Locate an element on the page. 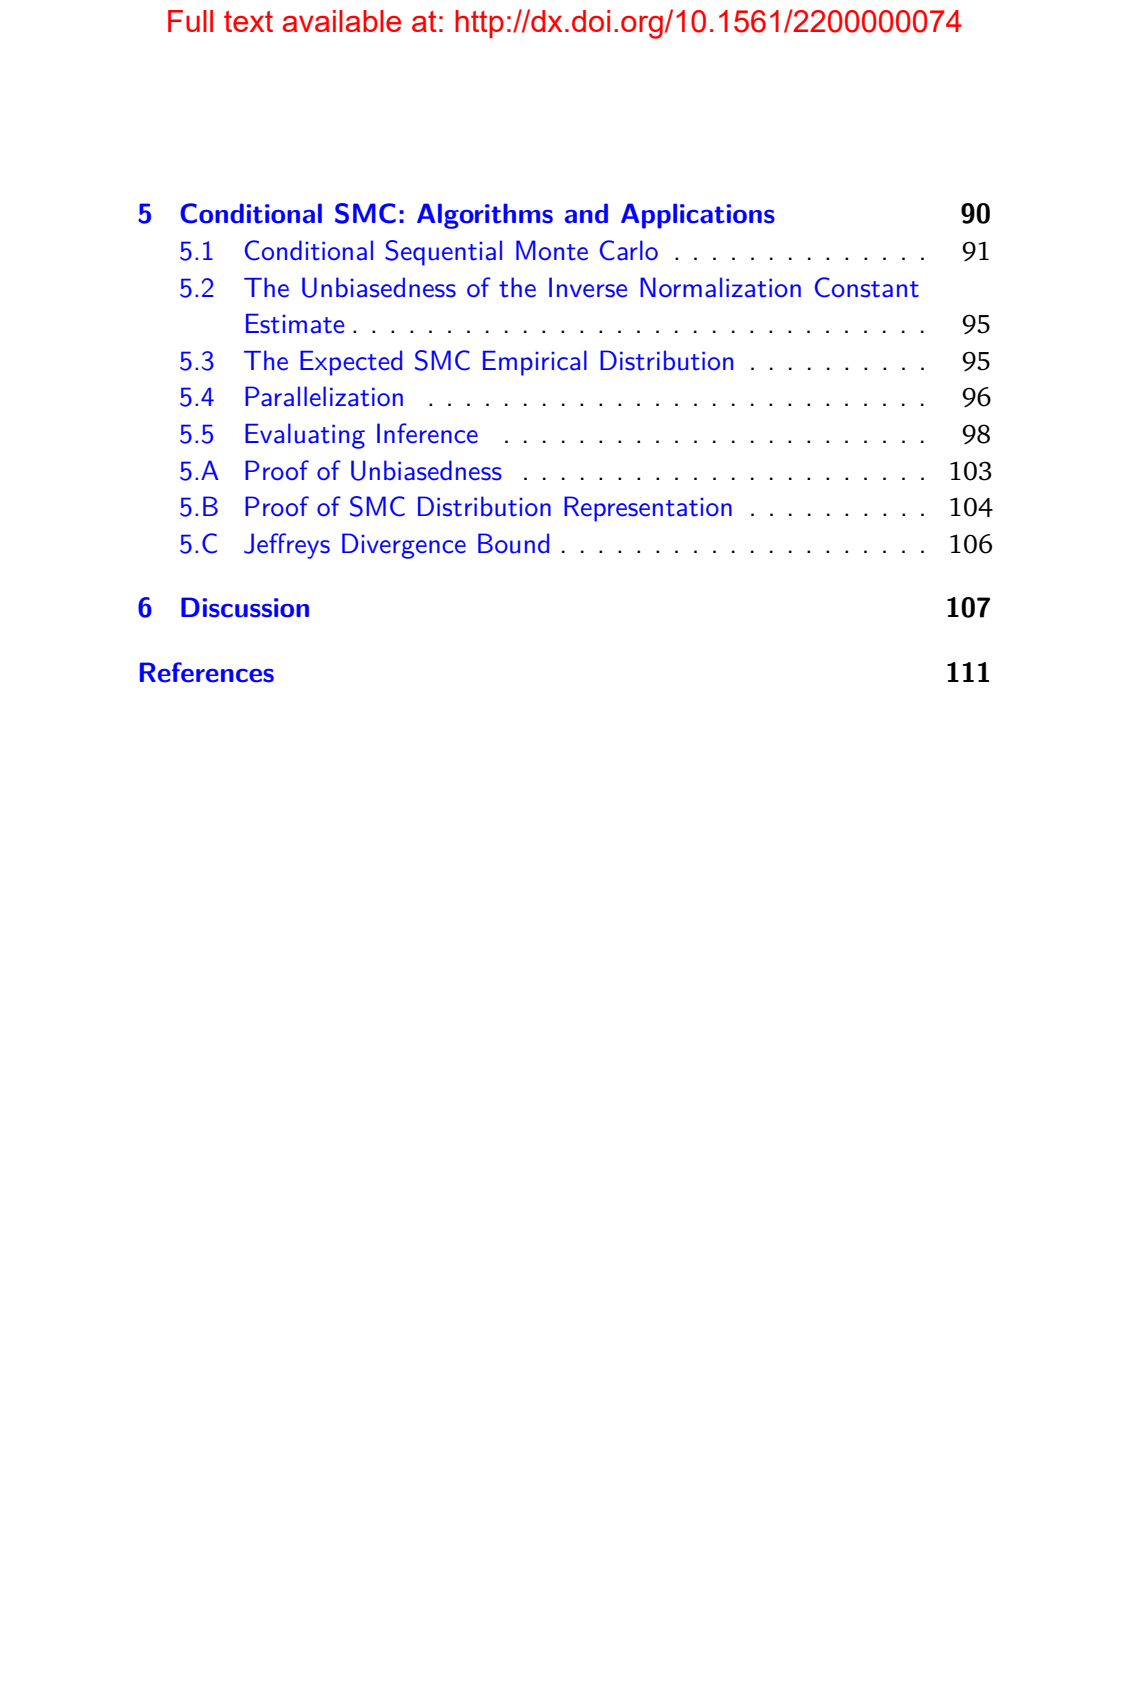  Representation is located at coordinates (648, 509).
